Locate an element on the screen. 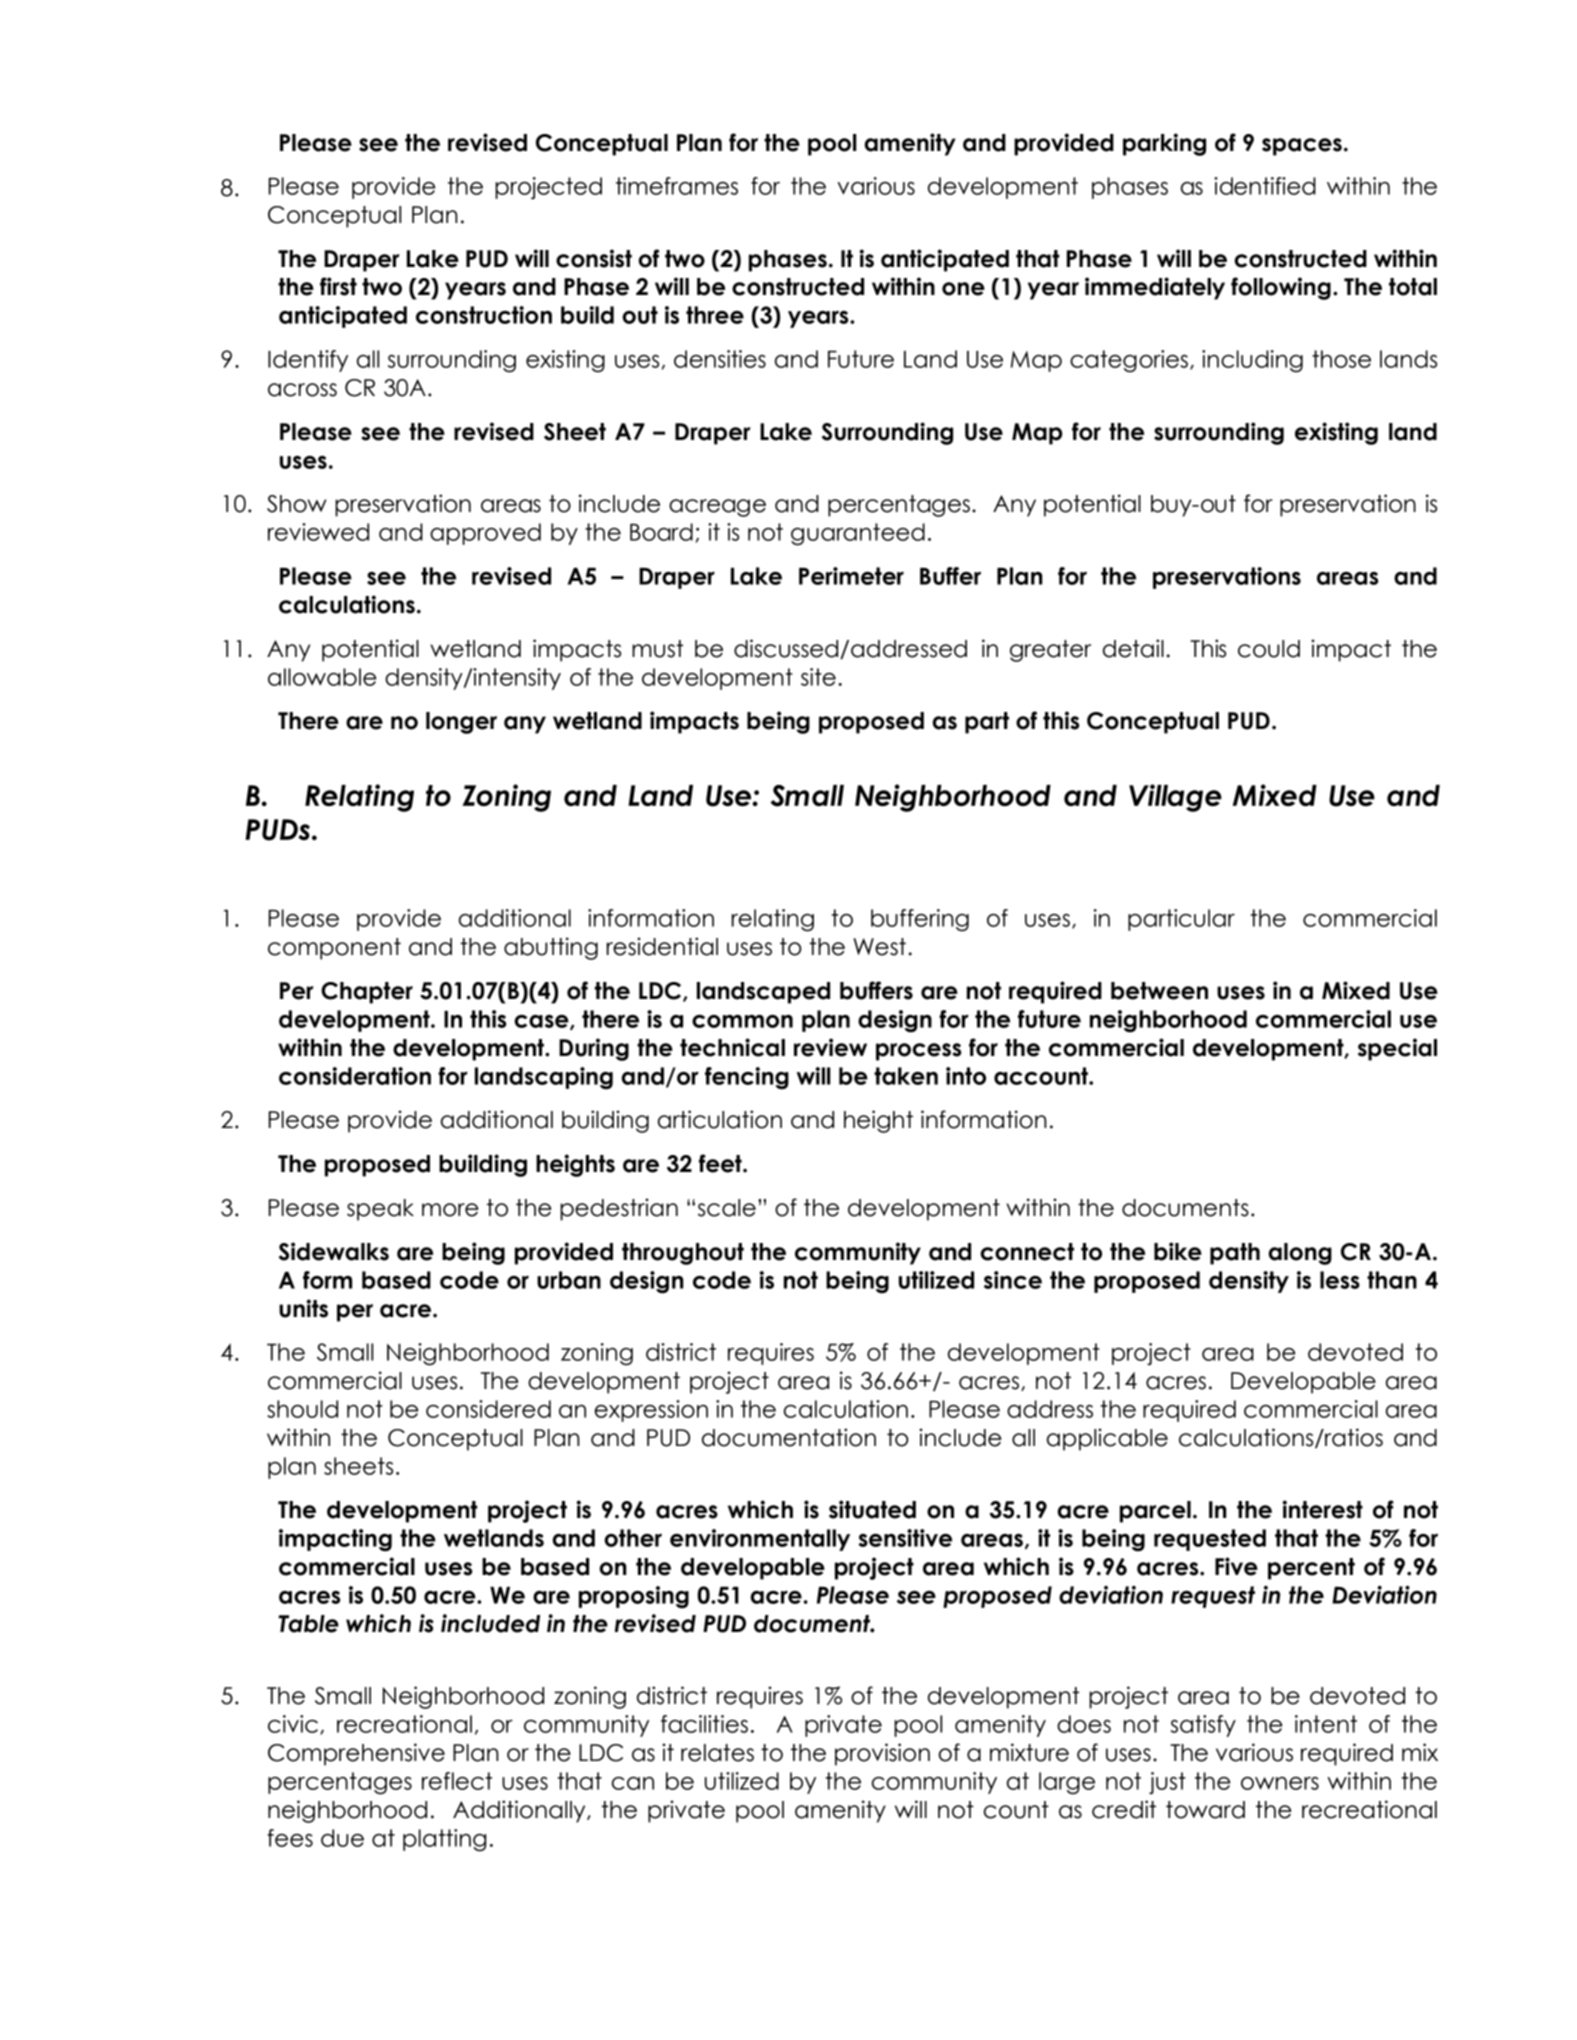 Image resolution: width=1577 pixels, height=2040 pixels. first is located at coordinates (338, 286).
